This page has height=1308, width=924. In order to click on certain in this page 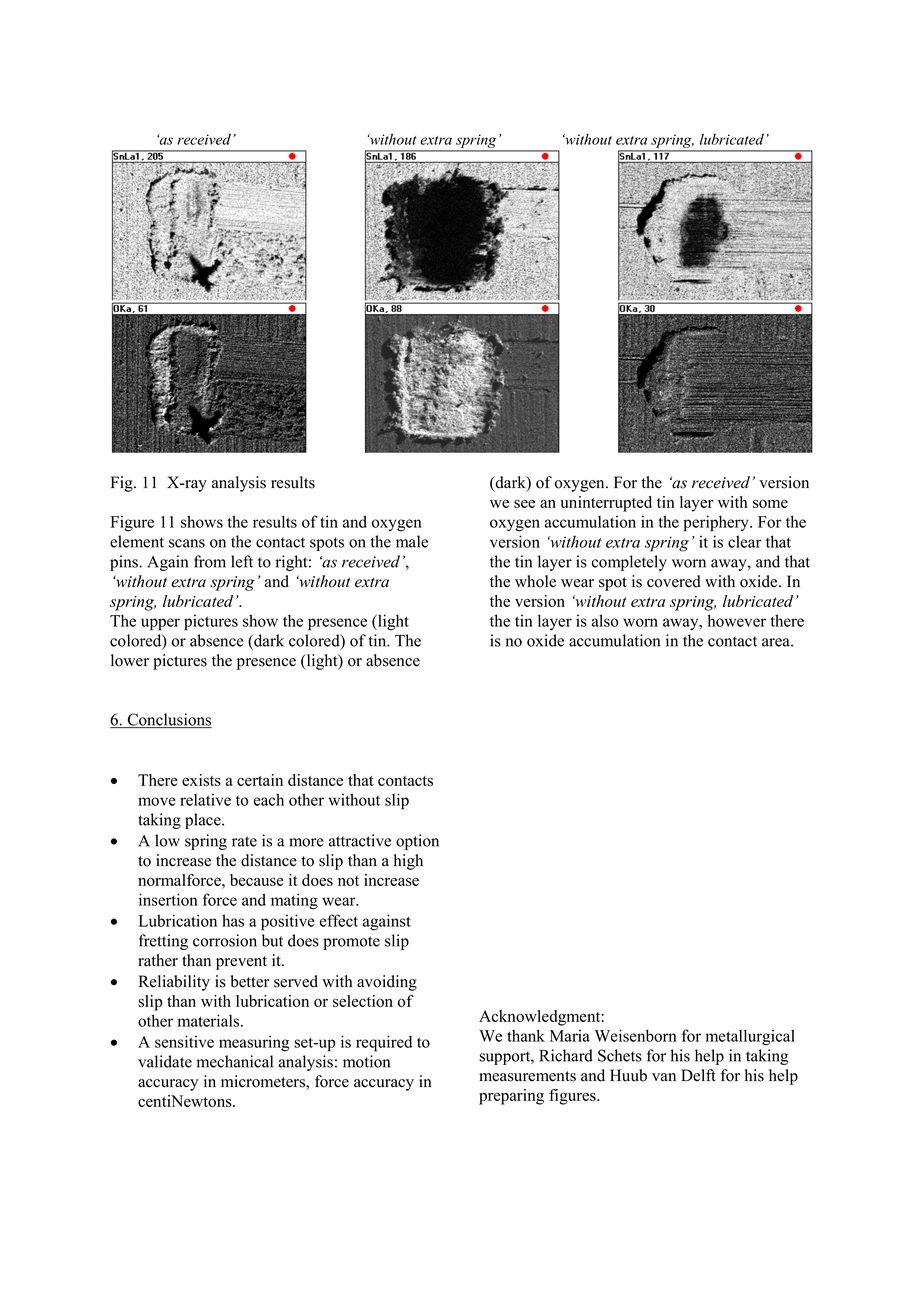, I will do `click(260, 780)`.
